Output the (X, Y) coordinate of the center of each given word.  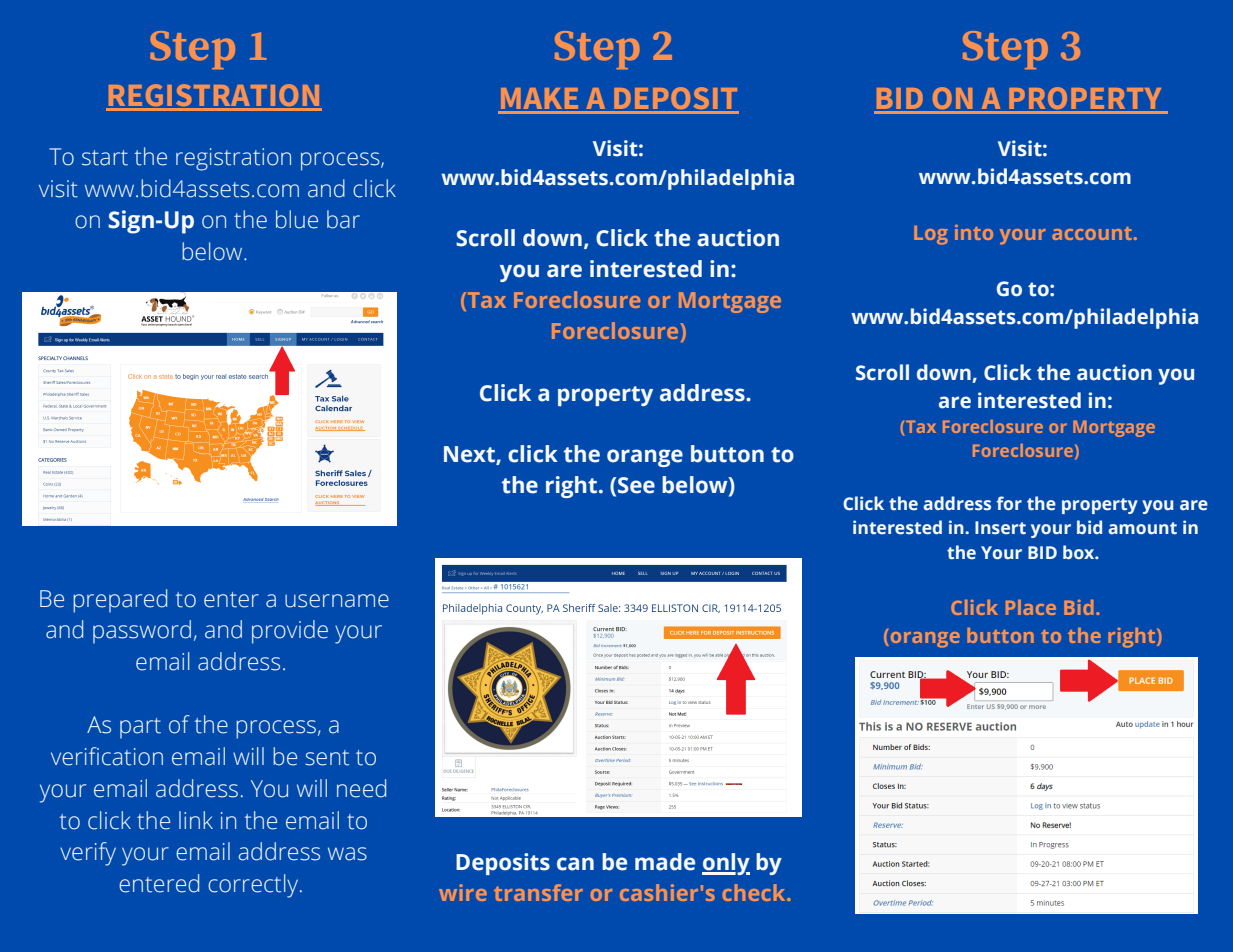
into (974, 232)
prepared (120, 601)
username (337, 601)
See (636, 485)
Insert (1000, 528)
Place (1031, 607)
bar (343, 219)
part (140, 728)
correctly (254, 886)
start (105, 158)
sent (327, 758)
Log (931, 235)
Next (470, 455)
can (575, 864)
